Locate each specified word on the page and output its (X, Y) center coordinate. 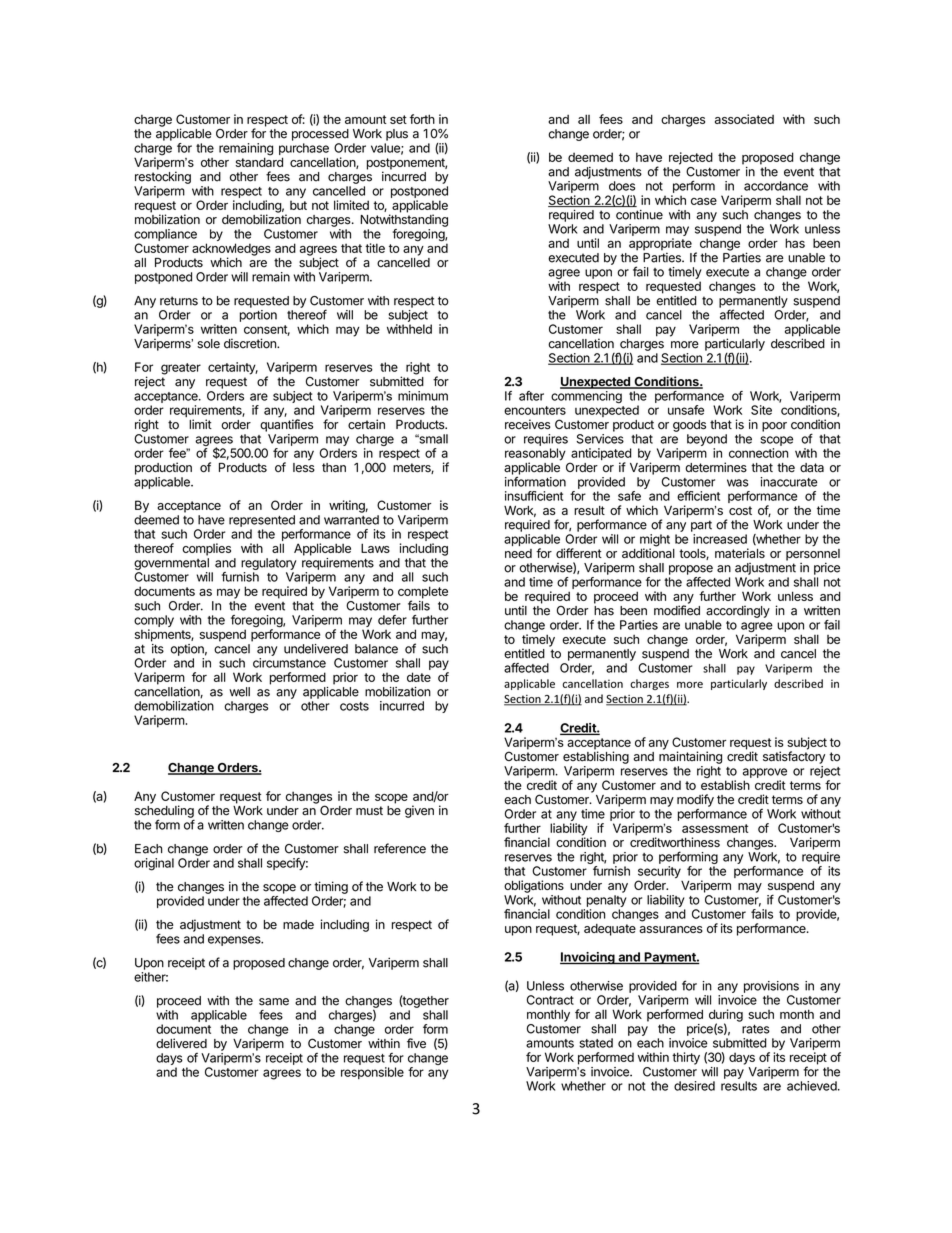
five (416, 1043)
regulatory (268, 564)
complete (423, 593)
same (274, 1002)
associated (744, 119)
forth (422, 119)
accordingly (738, 611)
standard (259, 161)
